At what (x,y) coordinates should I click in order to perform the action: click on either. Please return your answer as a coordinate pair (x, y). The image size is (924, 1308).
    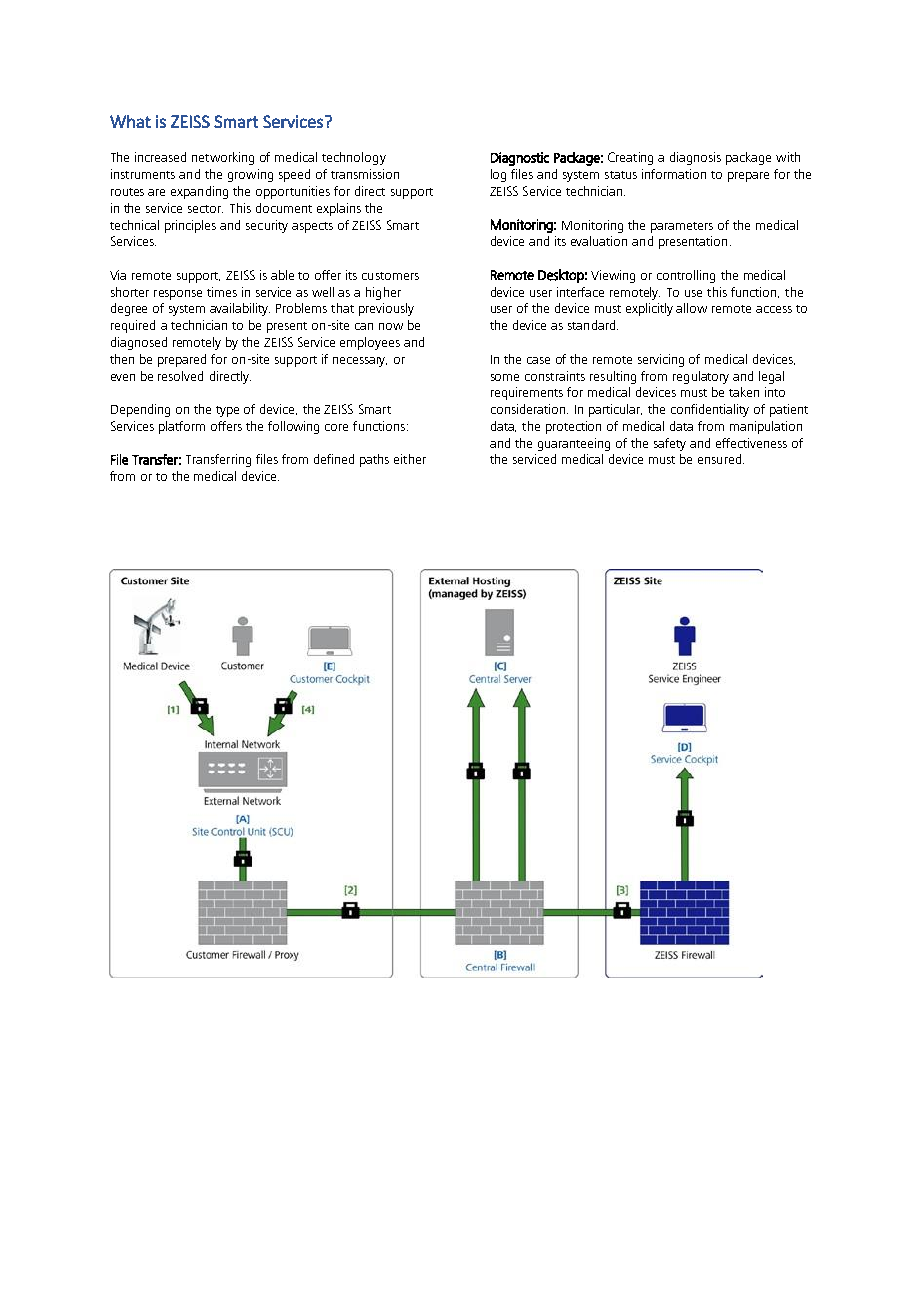
    Looking at the image, I should click on (410, 459).
